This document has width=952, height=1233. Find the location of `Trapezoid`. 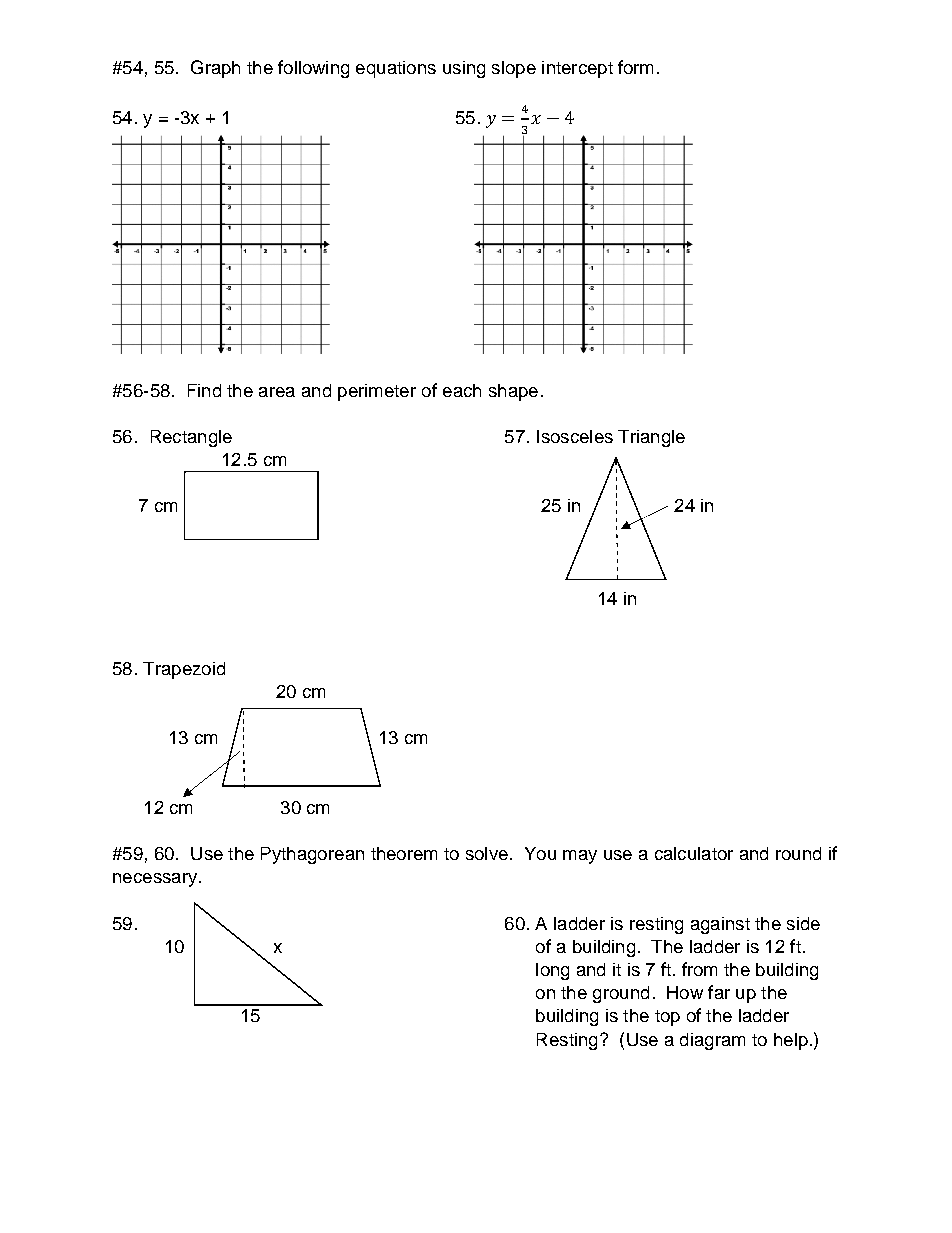

Trapezoid is located at coordinates (184, 670).
